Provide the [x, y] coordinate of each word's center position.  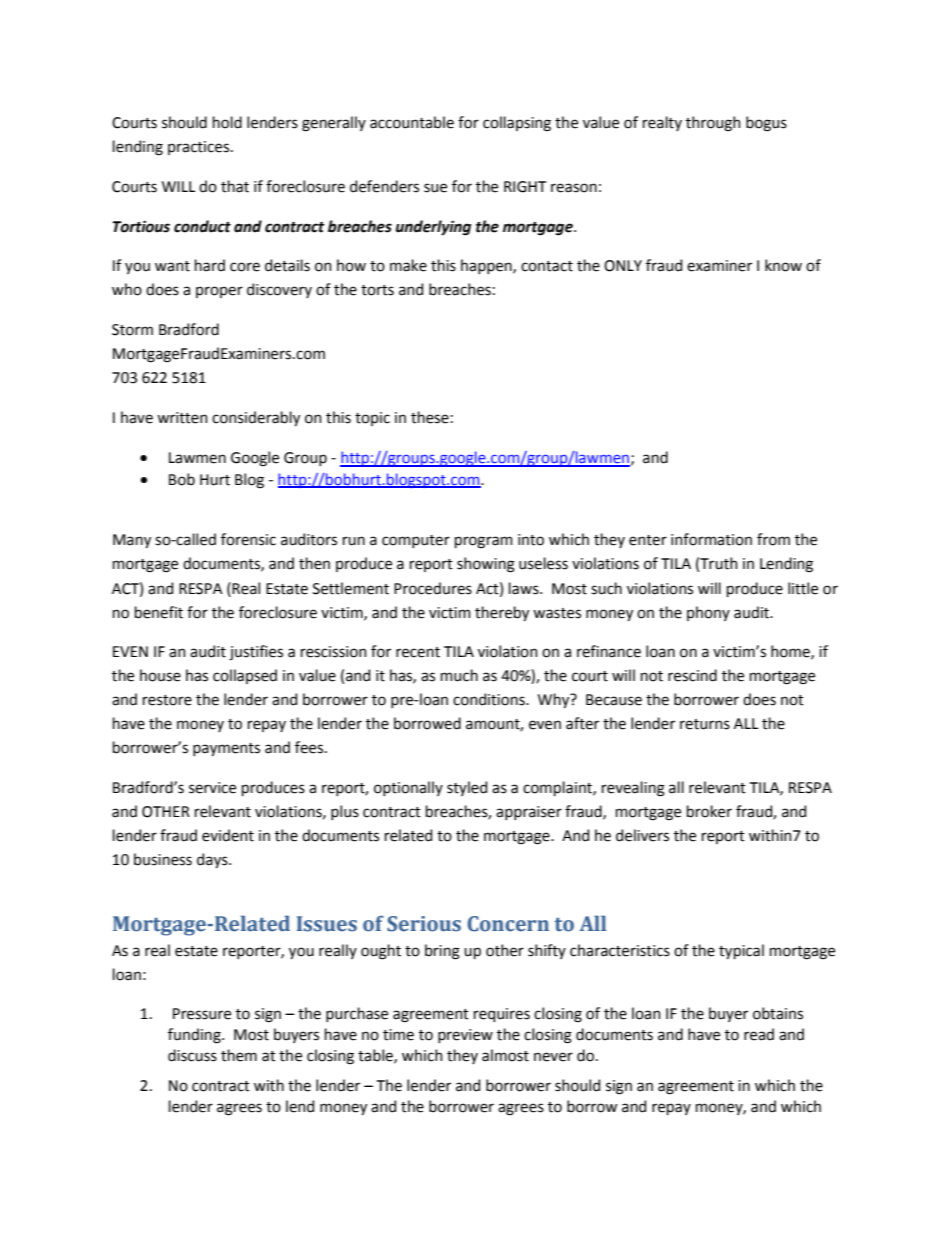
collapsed [245, 676]
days [213, 860]
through [713, 124]
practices [198, 148]
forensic [248, 539]
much [459, 675]
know [783, 265]
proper [219, 292]
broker [709, 811]
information [711, 539]
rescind [692, 675]
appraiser [529, 813]
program [484, 542]
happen [487, 266]
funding [195, 1036]
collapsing [517, 124]
